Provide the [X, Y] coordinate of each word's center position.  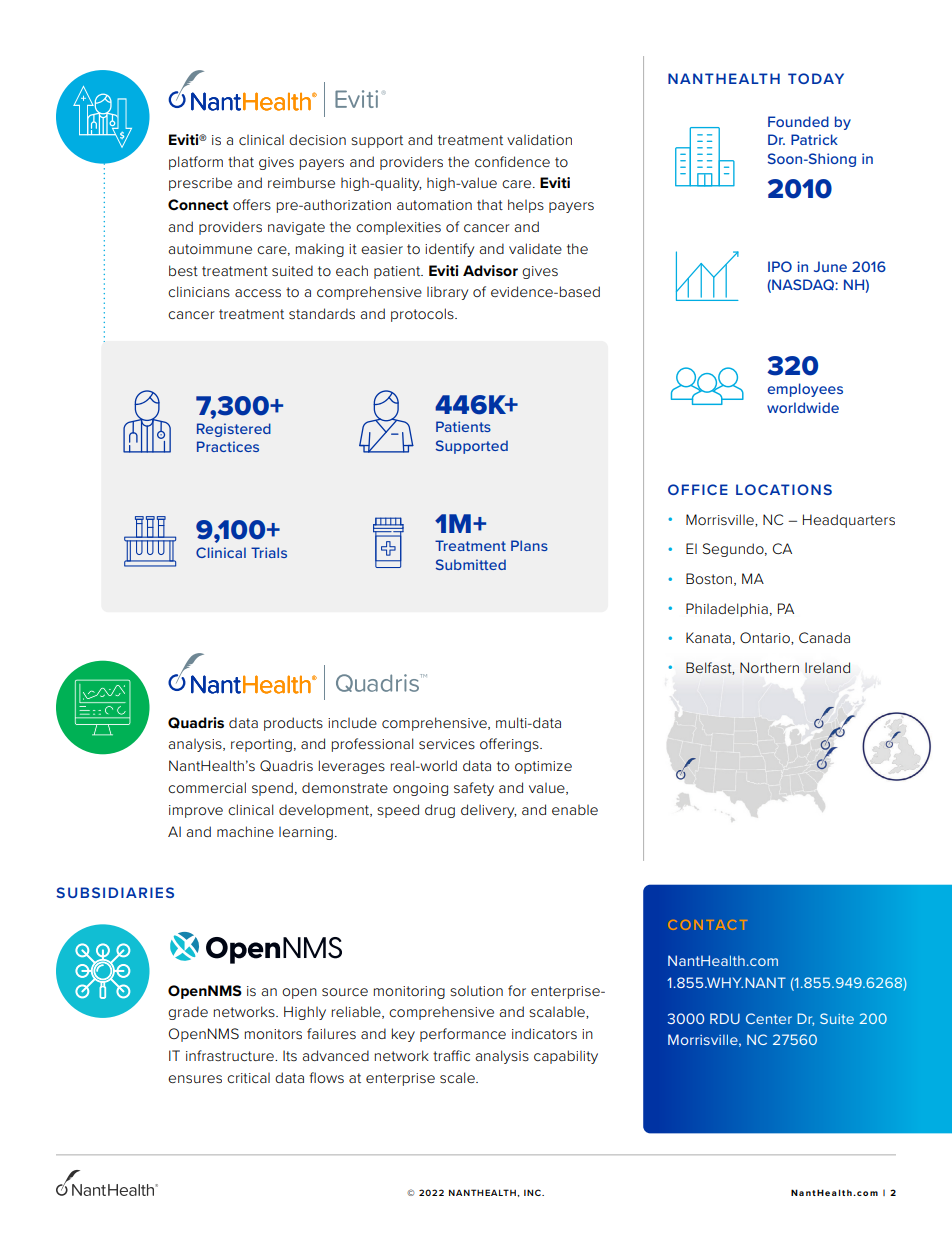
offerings [510, 745]
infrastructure [231, 1055]
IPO [780, 266]
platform [196, 163]
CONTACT [708, 925]
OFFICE [698, 489]
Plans [529, 545]
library [447, 293]
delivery [488, 811]
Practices [228, 446]
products [293, 724]
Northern [769, 668]
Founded [798, 121]
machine [245, 831]
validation [539, 139]
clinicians [199, 291]
